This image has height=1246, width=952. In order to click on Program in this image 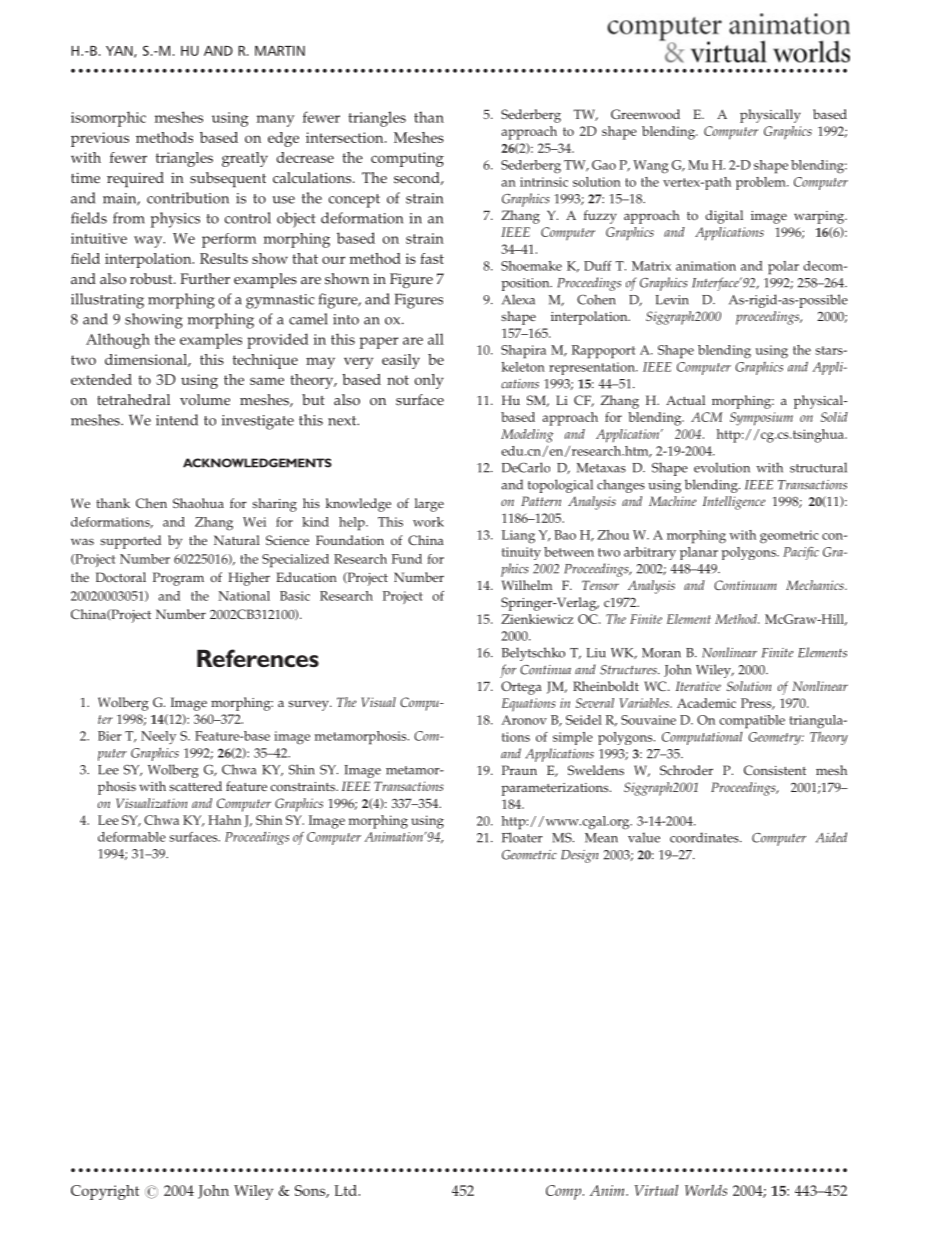, I will do `click(178, 579)`.
